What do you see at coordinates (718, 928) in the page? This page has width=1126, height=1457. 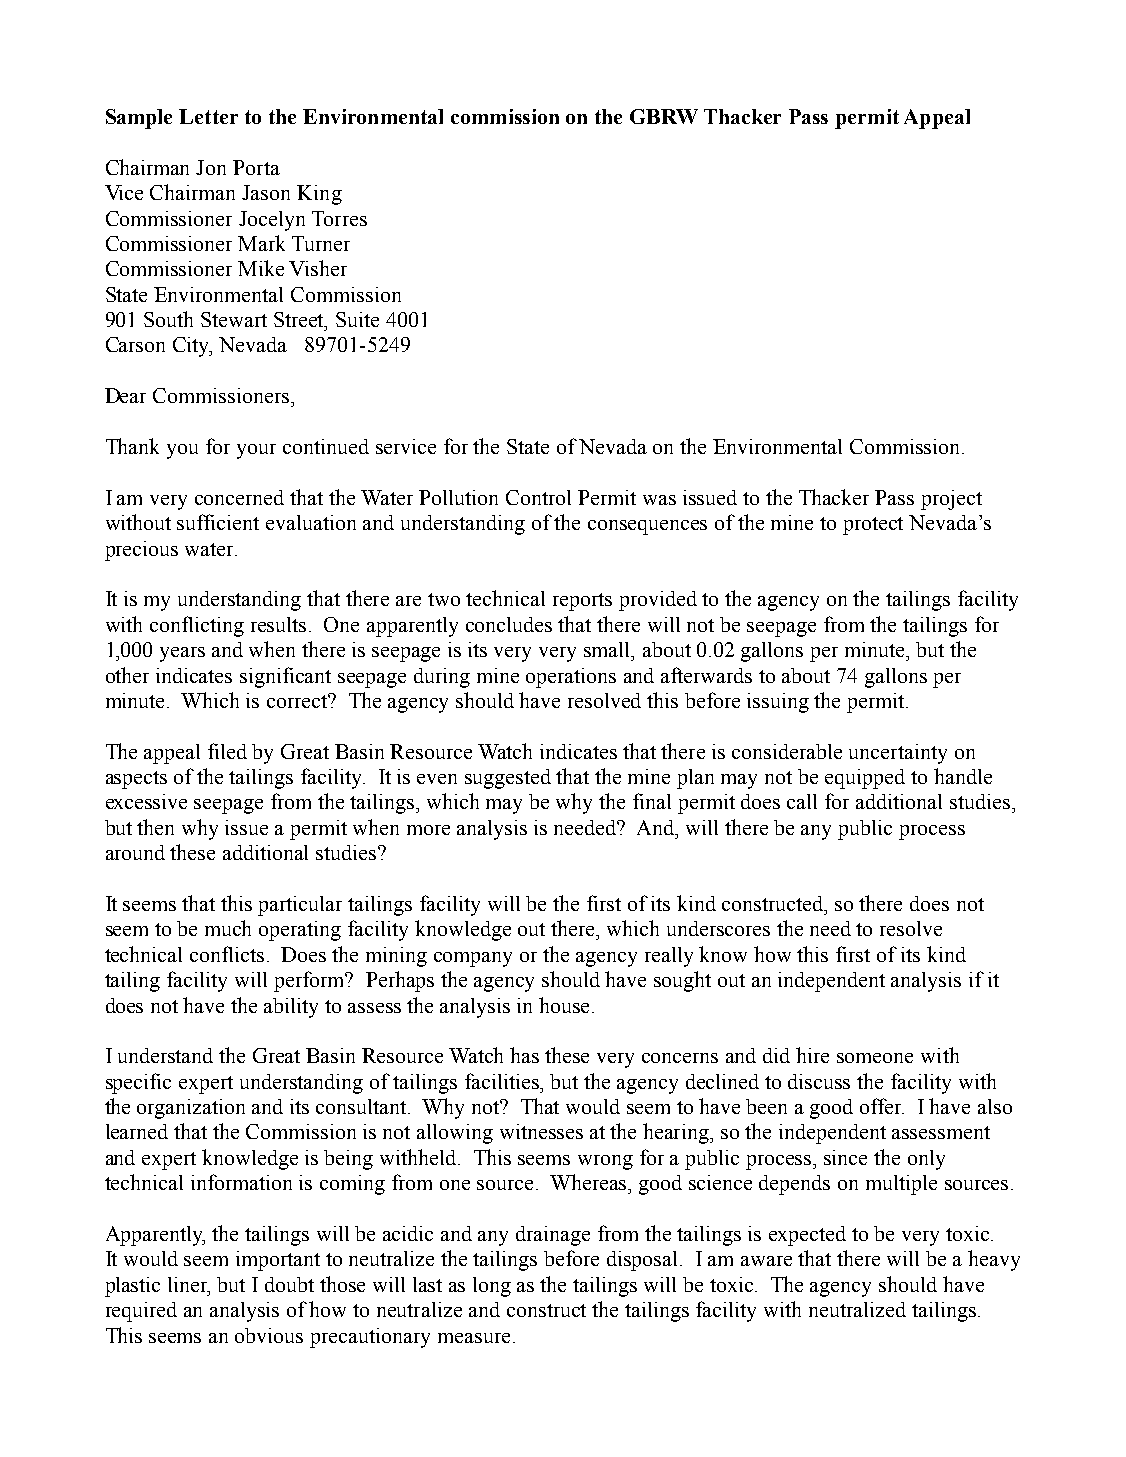 I see `underscores` at bounding box center [718, 928].
